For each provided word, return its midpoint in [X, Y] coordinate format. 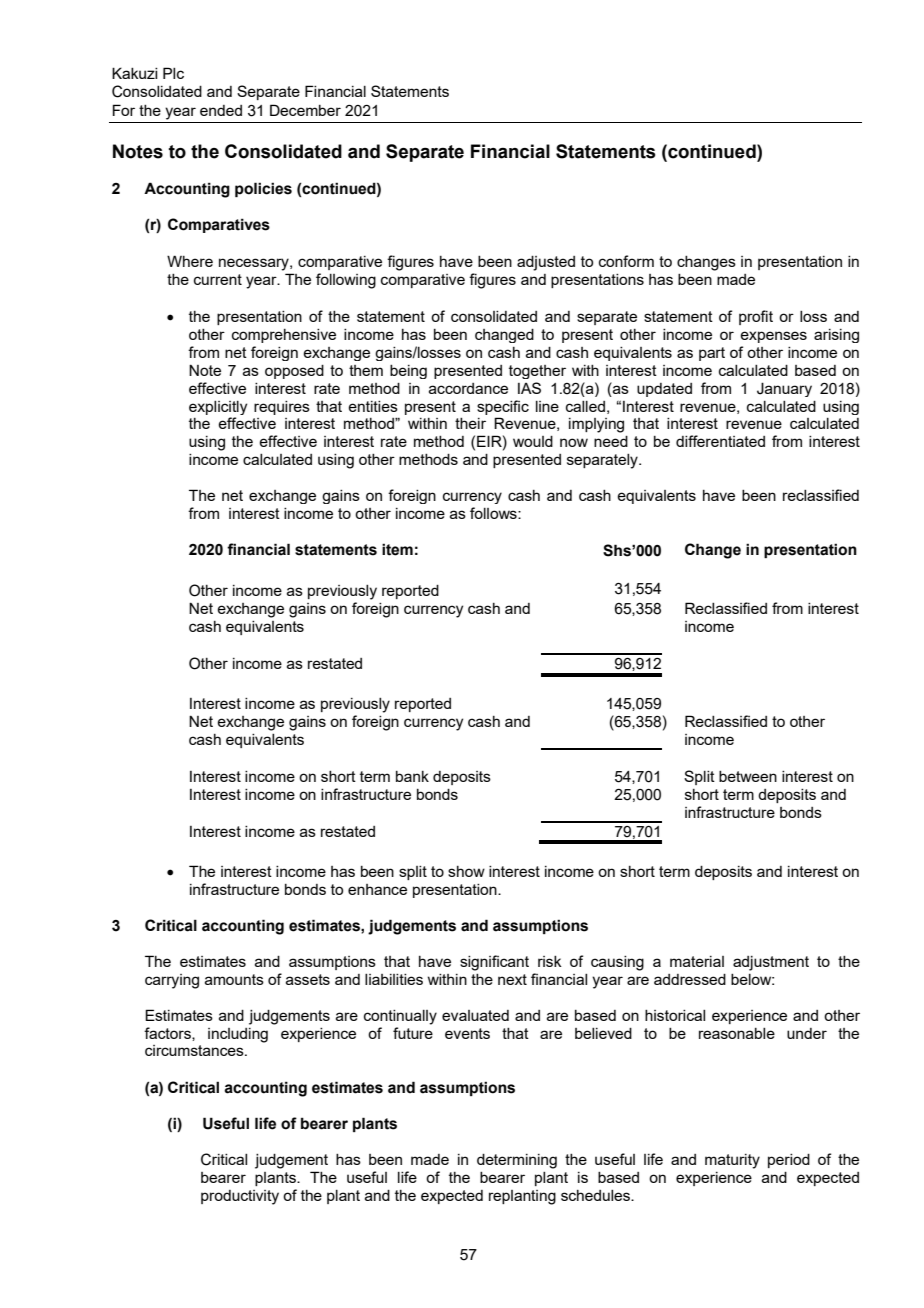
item [397, 549]
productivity [240, 1197]
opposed [294, 372]
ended [221, 110]
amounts [234, 979]
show [466, 871]
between [748, 776]
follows [494, 513]
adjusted [546, 263]
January [784, 389]
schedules [597, 1195]
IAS [529, 388]
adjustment [771, 963]
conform [626, 261]
